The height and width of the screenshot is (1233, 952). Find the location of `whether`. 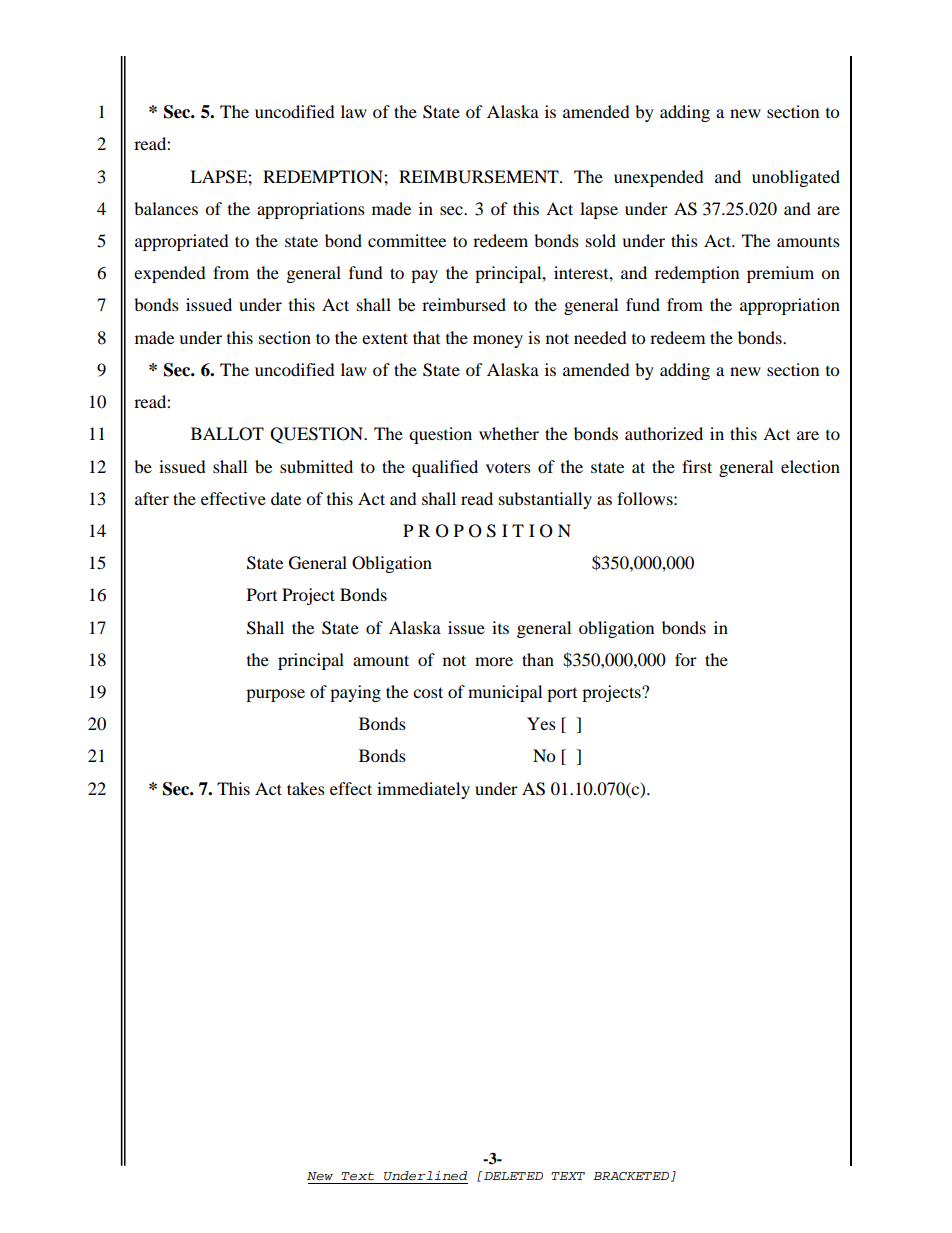

whether is located at coordinates (509, 433).
